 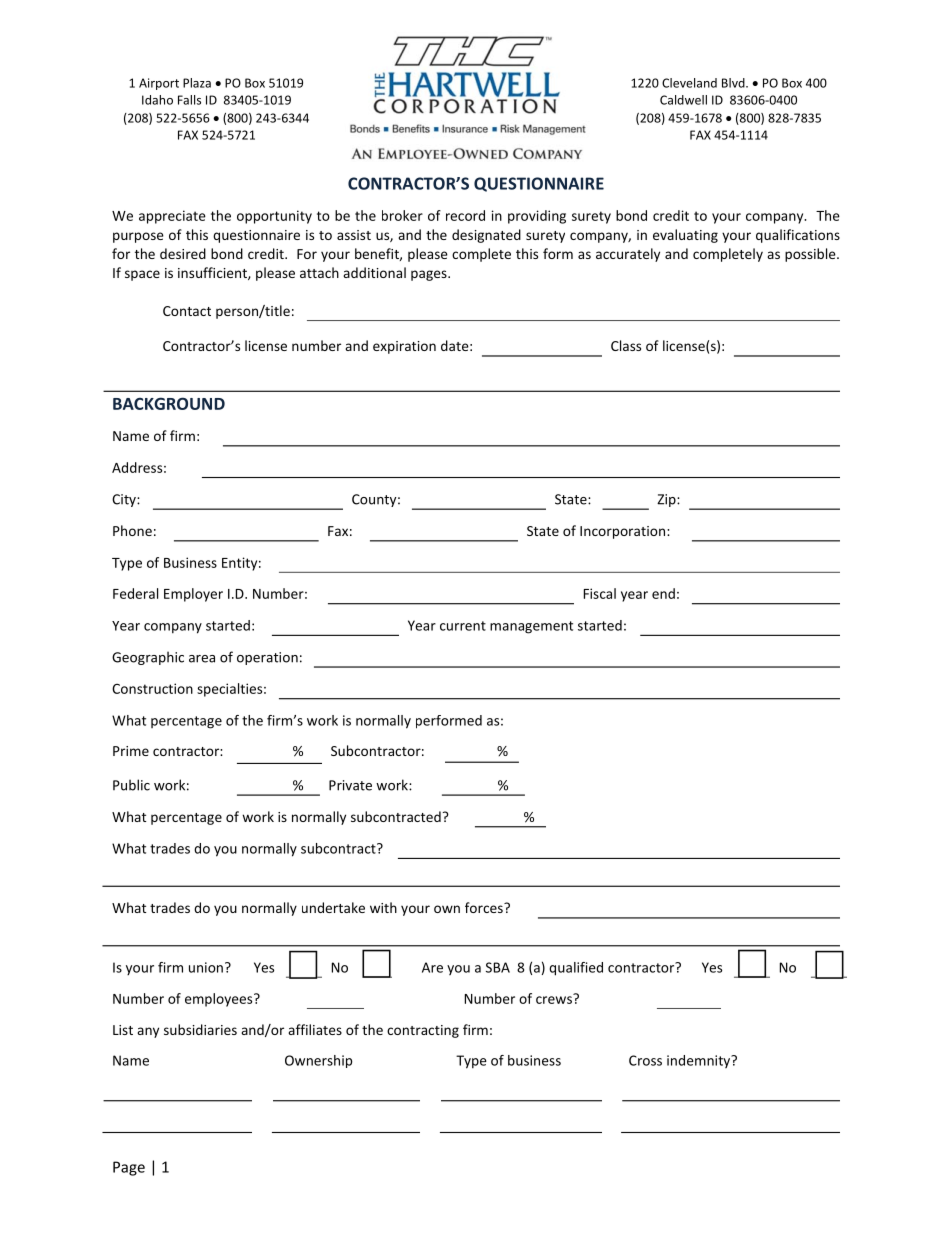 What do you see at coordinates (663, 593) in the document?
I see `end` at bounding box center [663, 593].
